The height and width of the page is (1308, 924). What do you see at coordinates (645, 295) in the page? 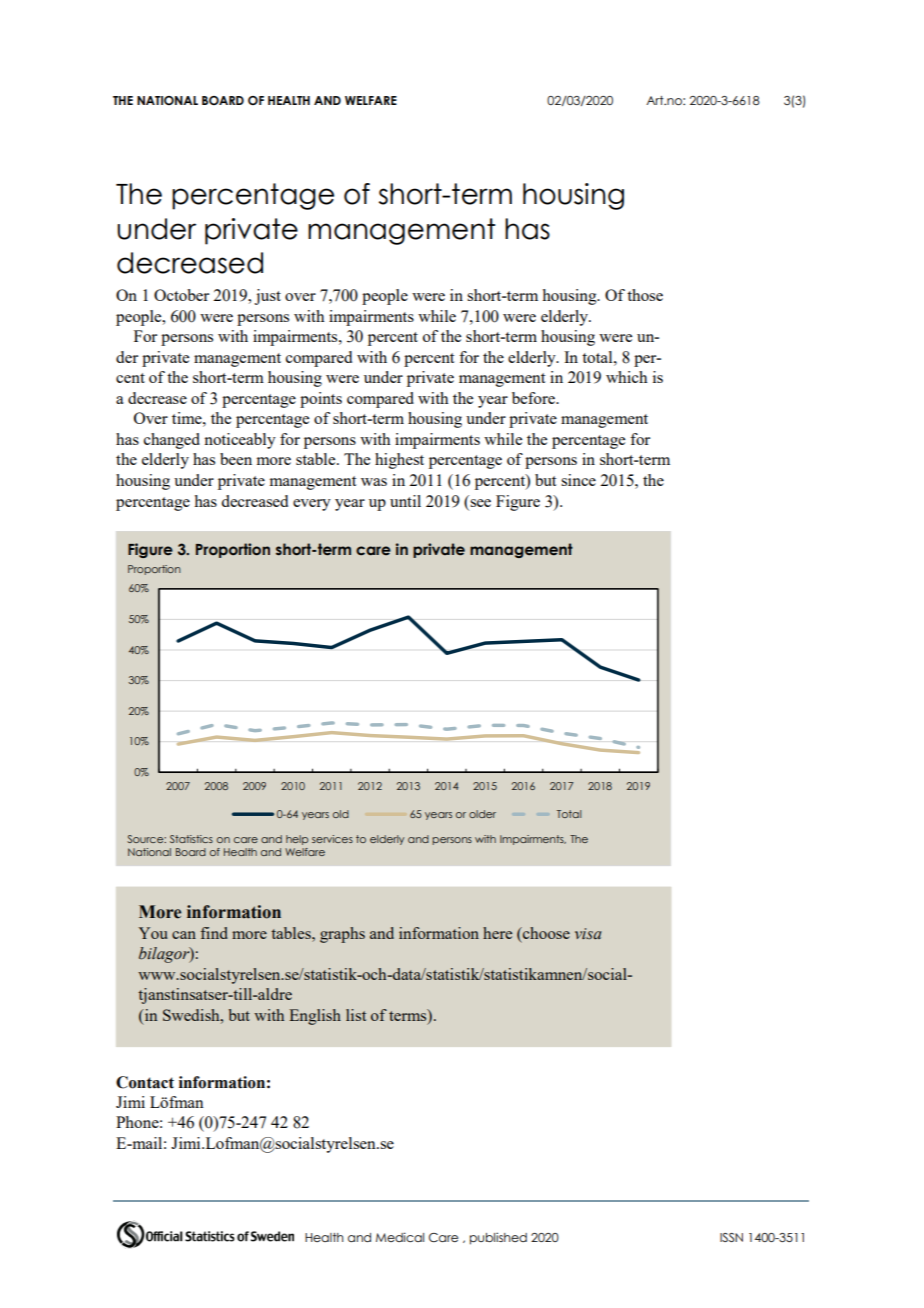
I see `those` at bounding box center [645, 295].
